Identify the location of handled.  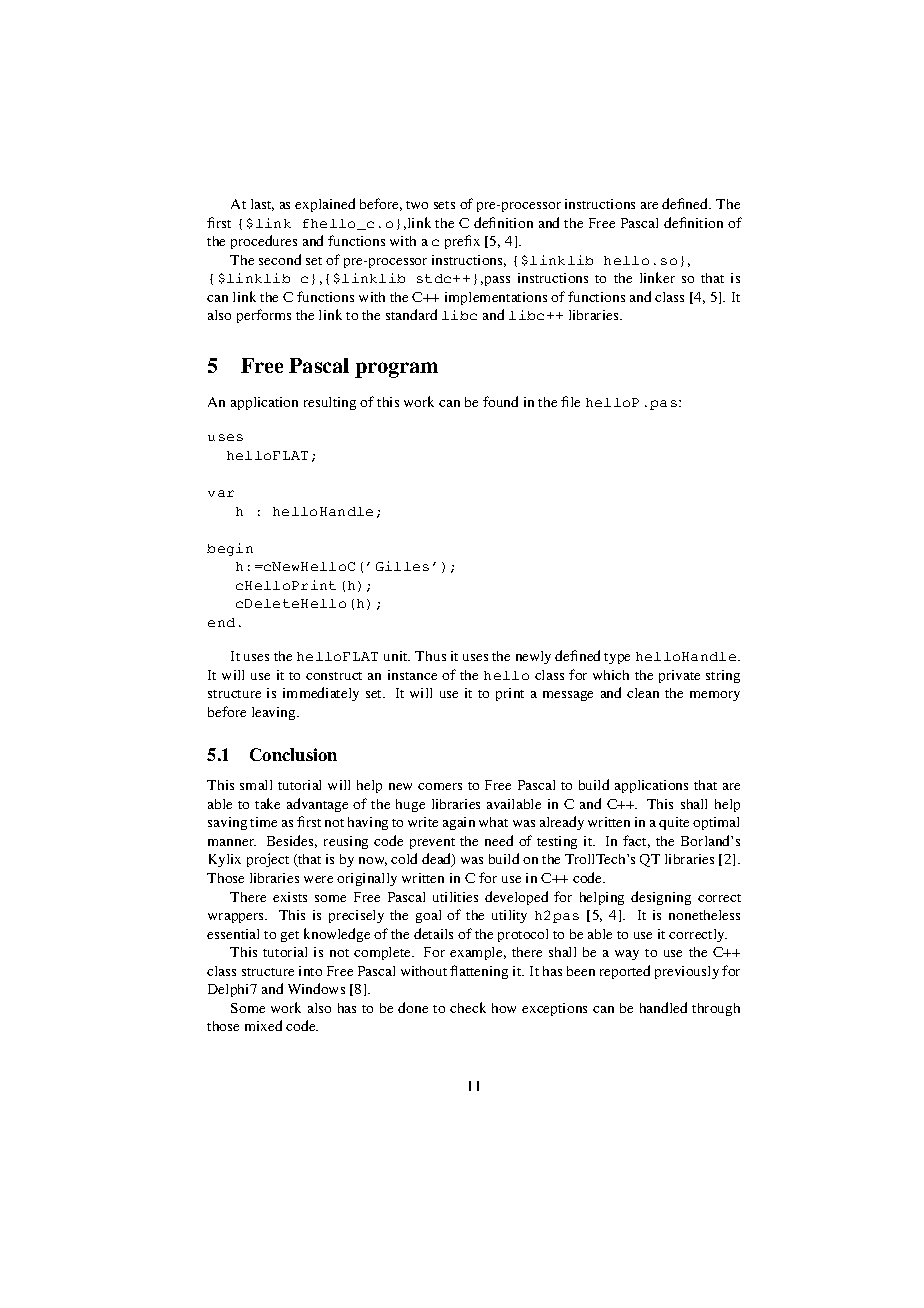
(663, 1007).
